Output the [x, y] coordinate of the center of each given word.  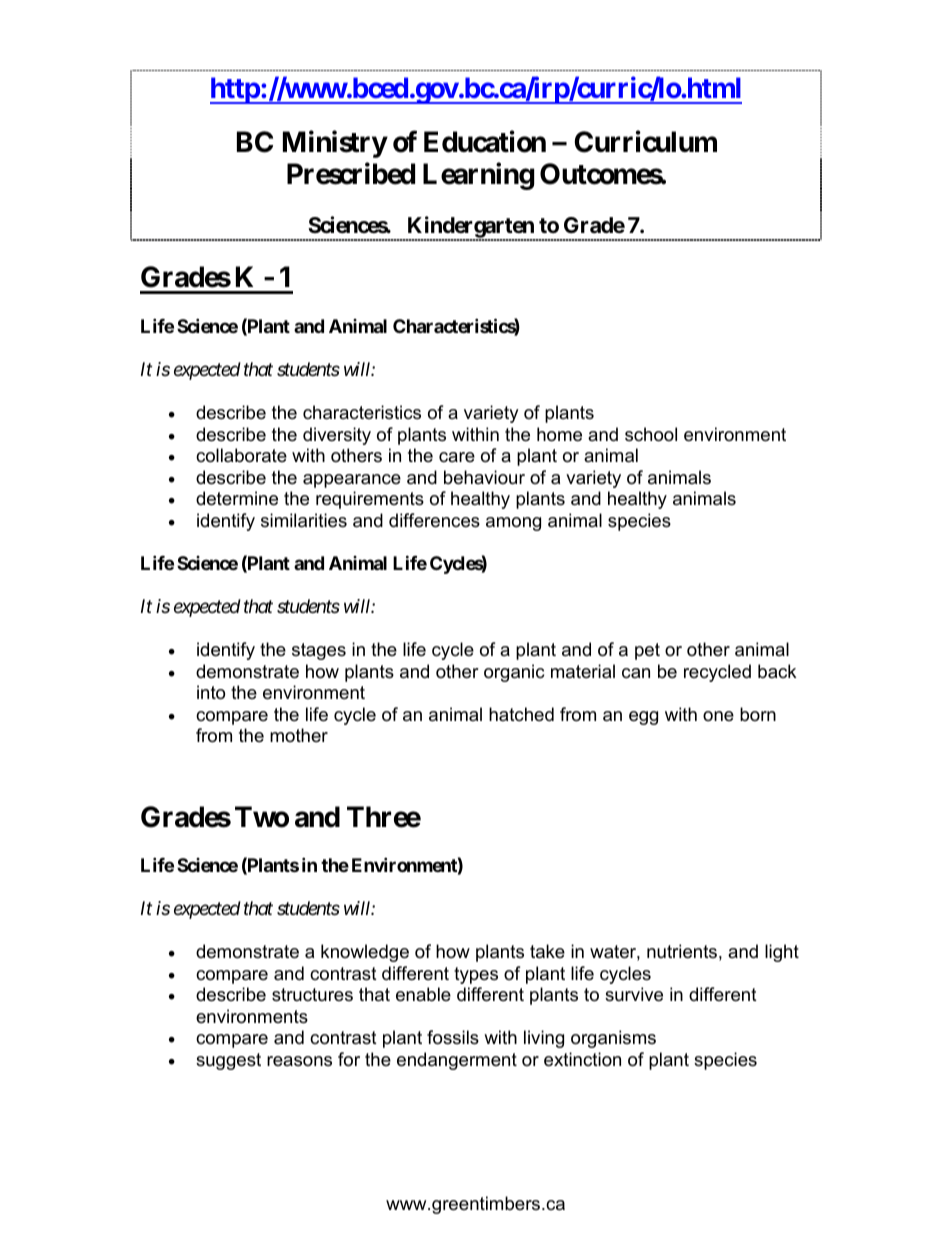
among [513, 524]
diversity [337, 436]
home [559, 434]
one [718, 716]
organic [514, 673]
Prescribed [351, 174]
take [547, 951]
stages [319, 651]
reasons [299, 1061]
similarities [304, 520]
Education [485, 142]
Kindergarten [470, 228]
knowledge [365, 953]
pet [647, 651]
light [782, 953]
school [651, 434]
